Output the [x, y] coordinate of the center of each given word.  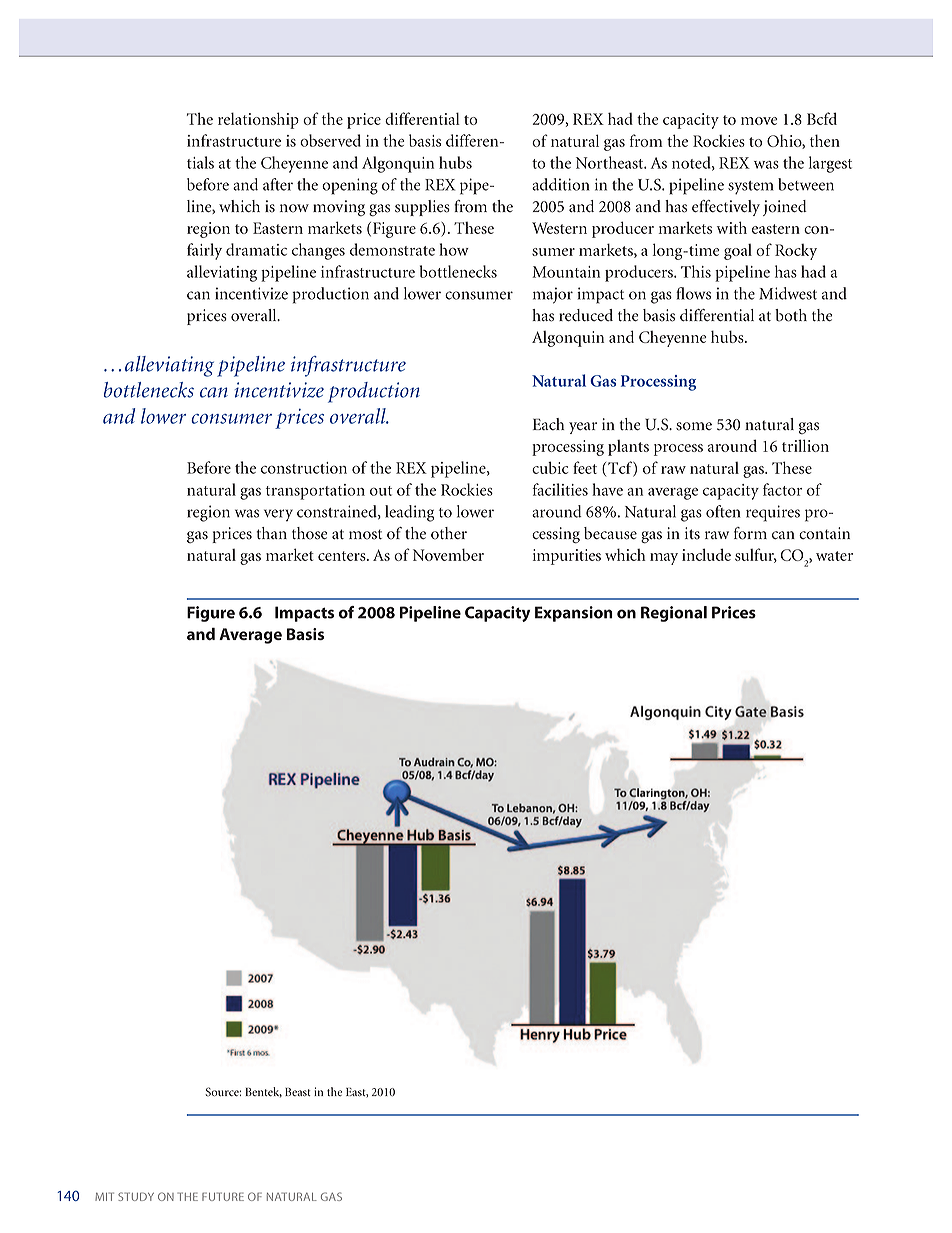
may [664, 559]
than [271, 533]
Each [548, 424]
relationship [258, 120]
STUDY [136, 1196]
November [448, 554]
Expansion [574, 614]
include [706, 554]
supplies [422, 208]
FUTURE [223, 1196]
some [694, 426]
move [759, 121]
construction [304, 468]
